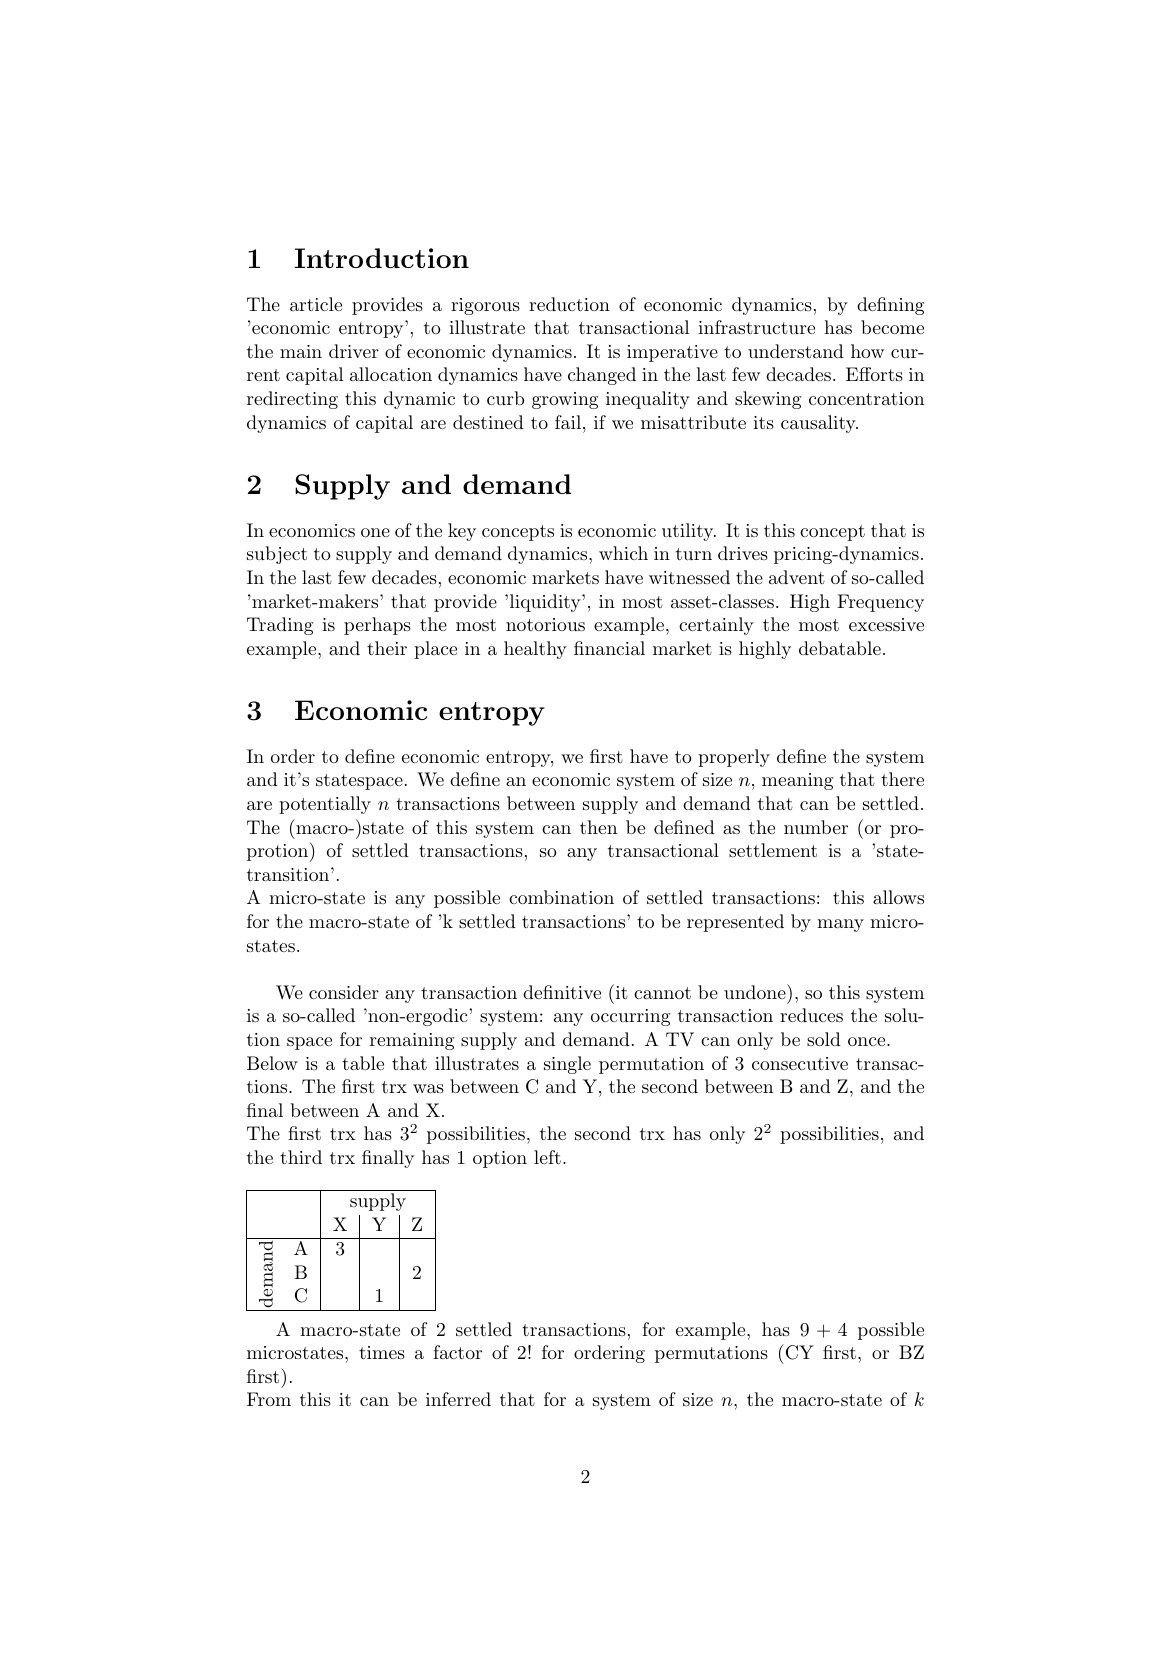 This image has height=1662, width=1175. I want to click on consecutive, so click(800, 1063).
